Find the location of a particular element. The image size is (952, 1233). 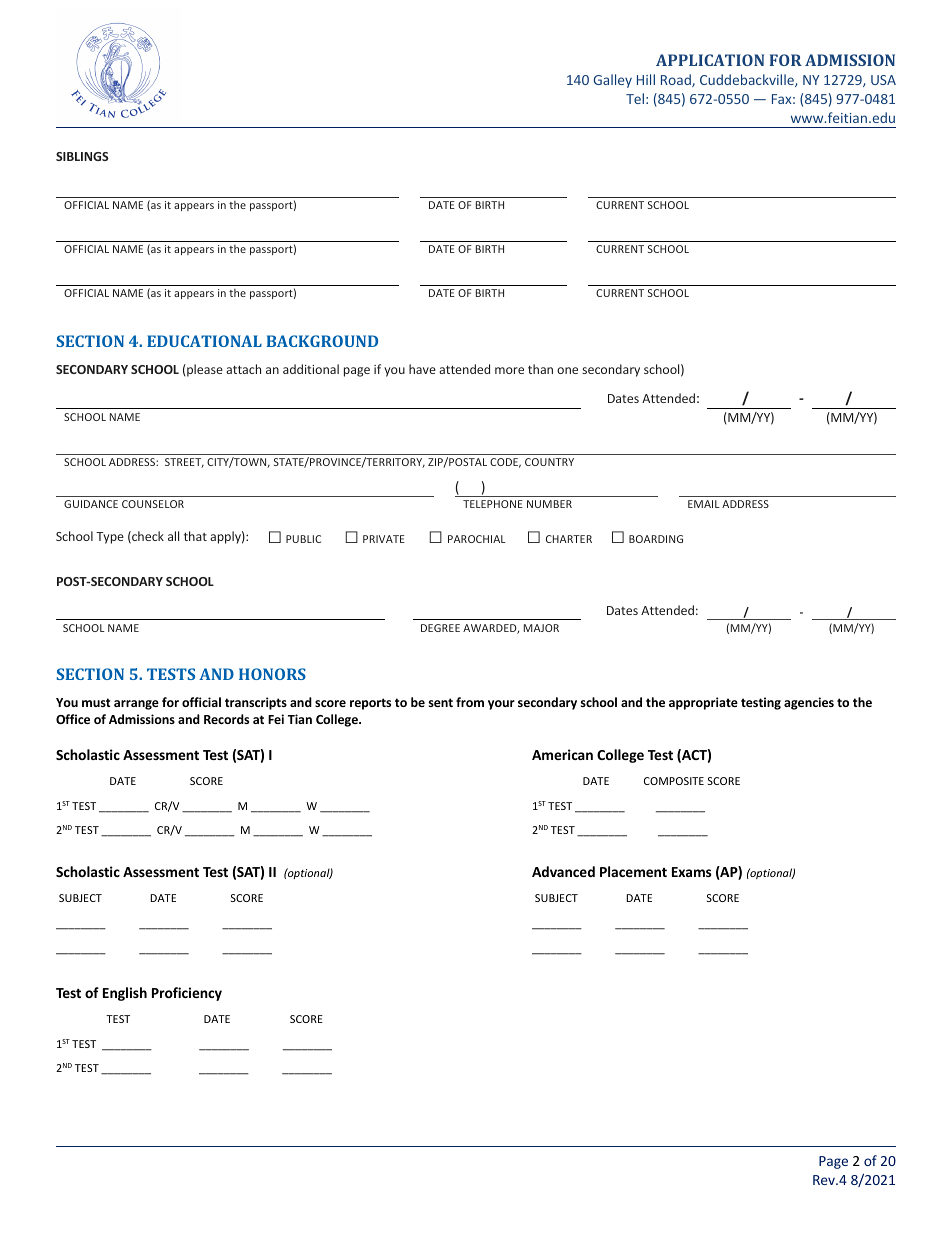

agencies is located at coordinates (809, 703).
